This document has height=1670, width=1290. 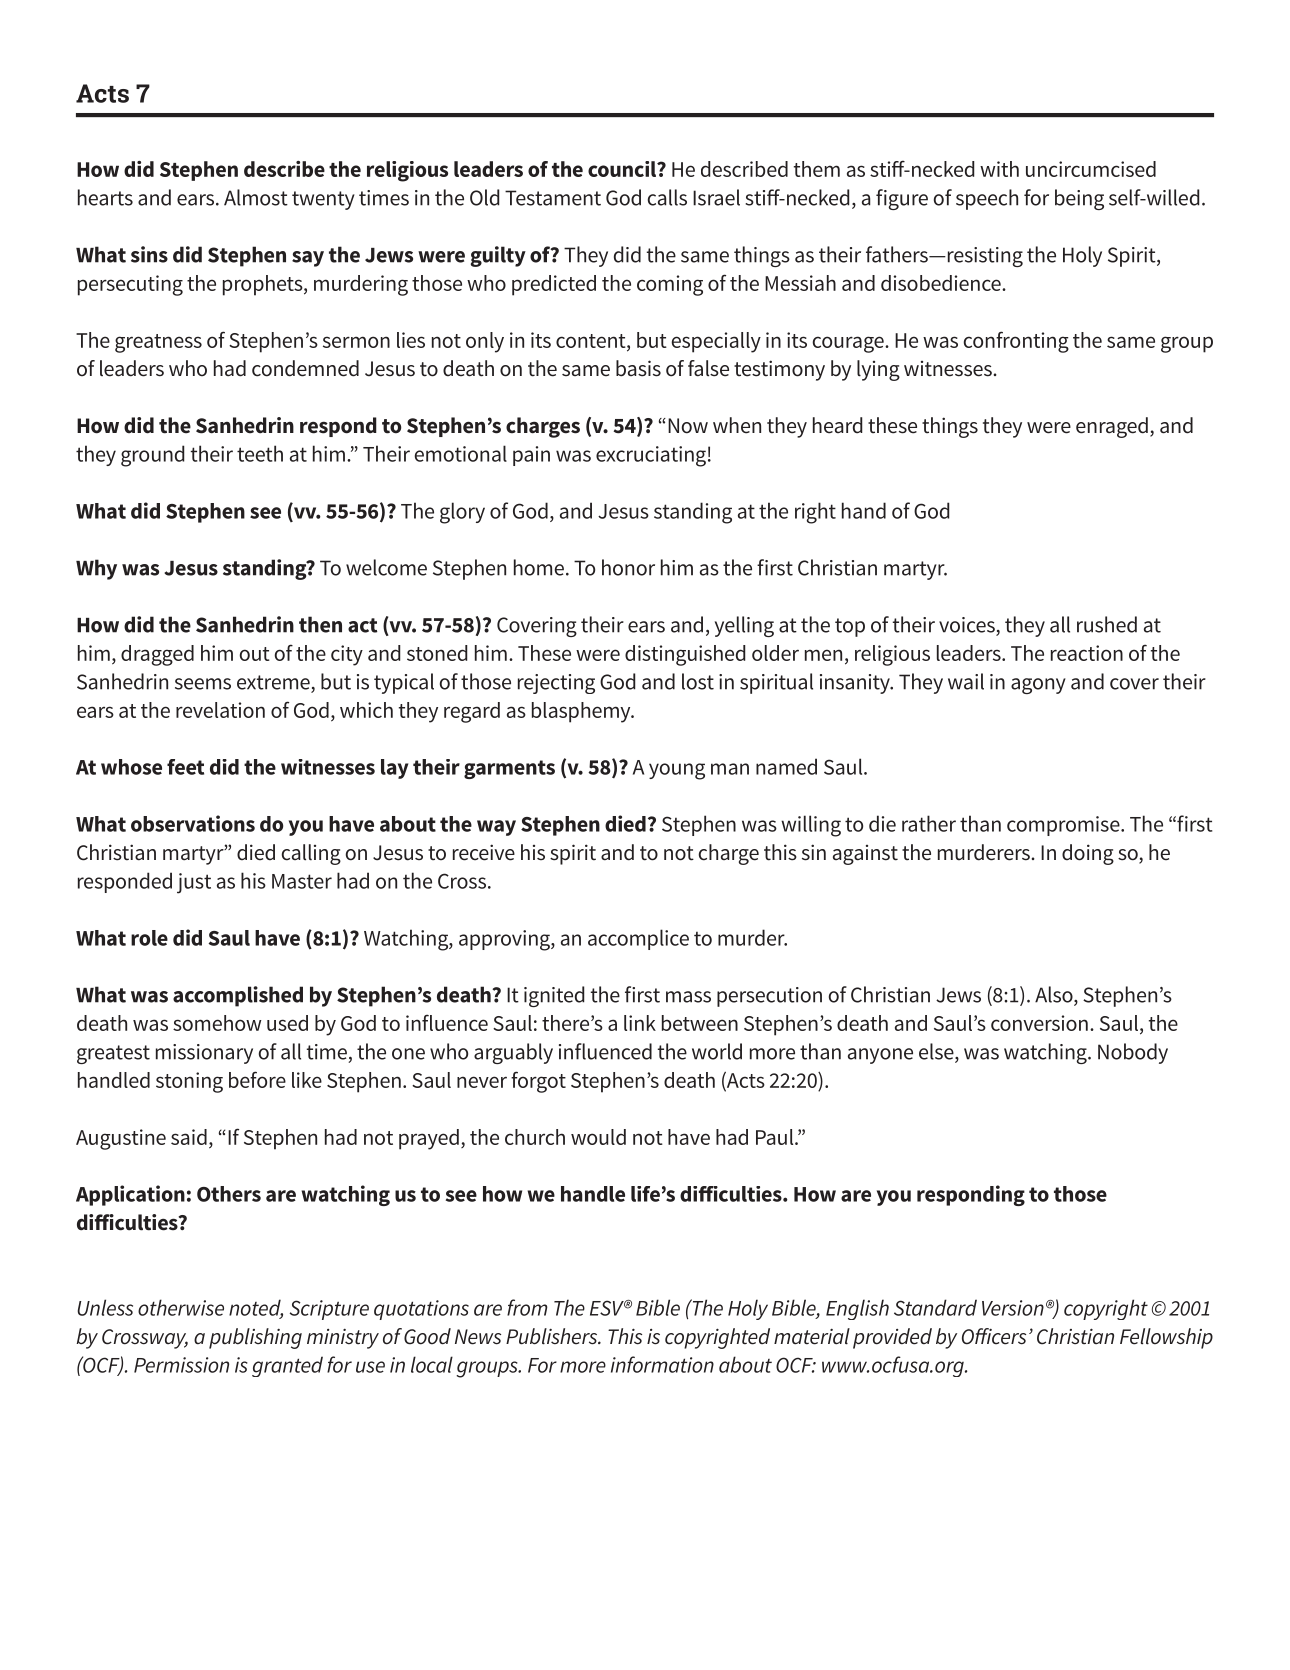 What do you see at coordinates (1079, 199) in the document?
I see `being` at bounding box center [1079, 199].
